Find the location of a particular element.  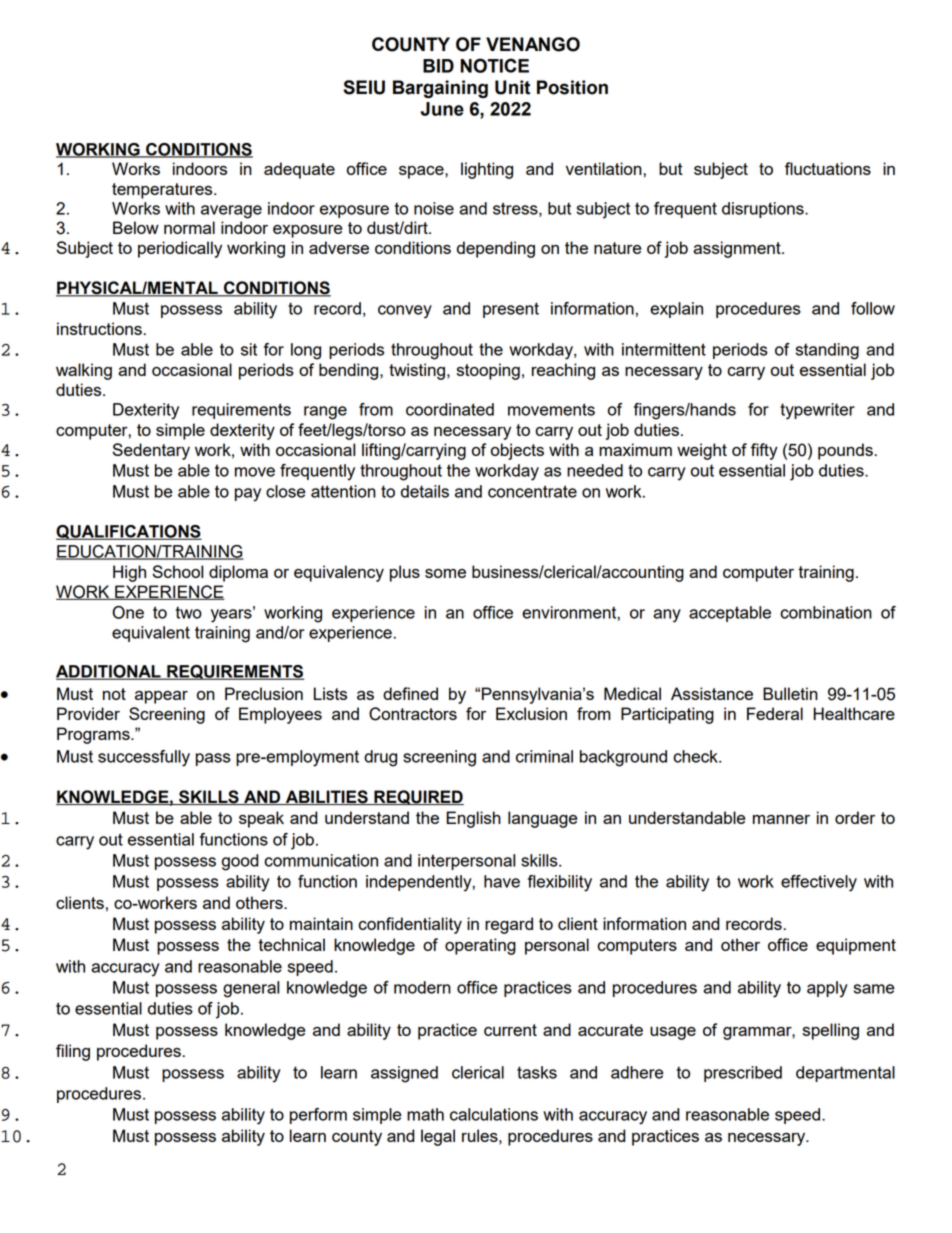

two is located at coordinates (189, 613).
